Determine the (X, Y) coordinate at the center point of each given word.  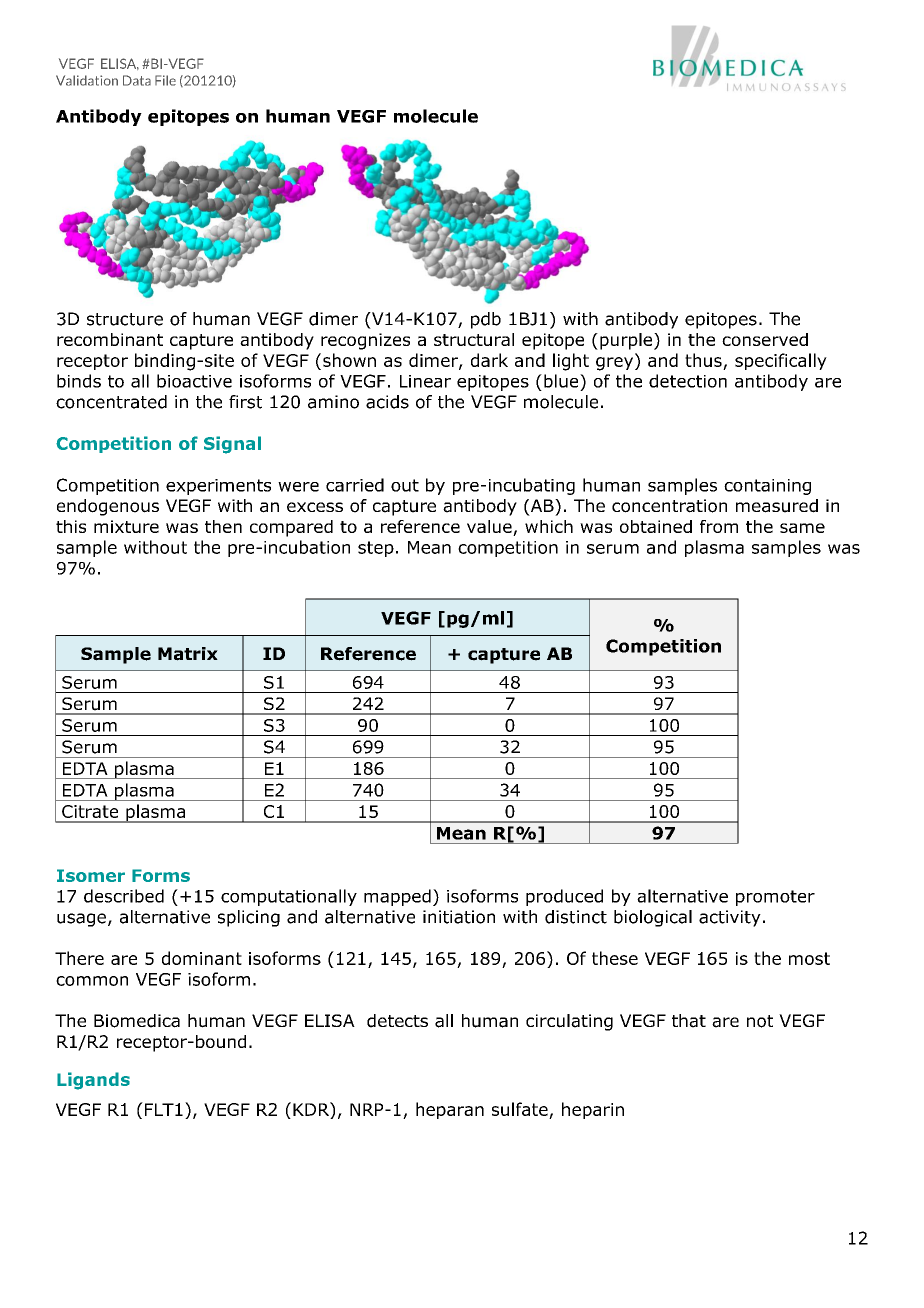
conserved (765, 339)
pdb (486, 320)
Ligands (93, 1081)
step (376, 549)
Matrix (188, 654)
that (689, 1021)
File (165, 80)
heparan (450, 1110)
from (719, 526)
